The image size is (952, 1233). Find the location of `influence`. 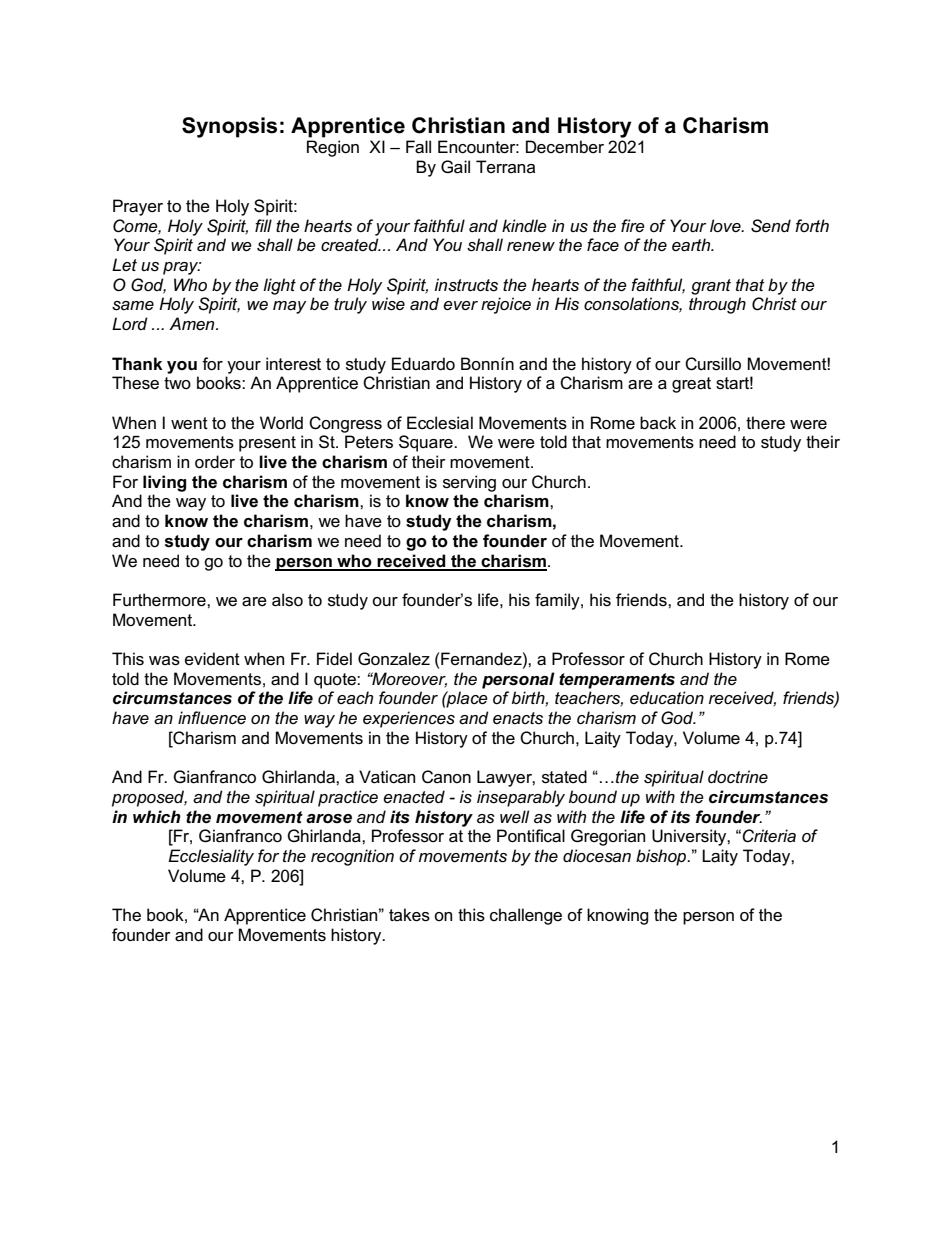

influence is located at coordinates (212, 718).
